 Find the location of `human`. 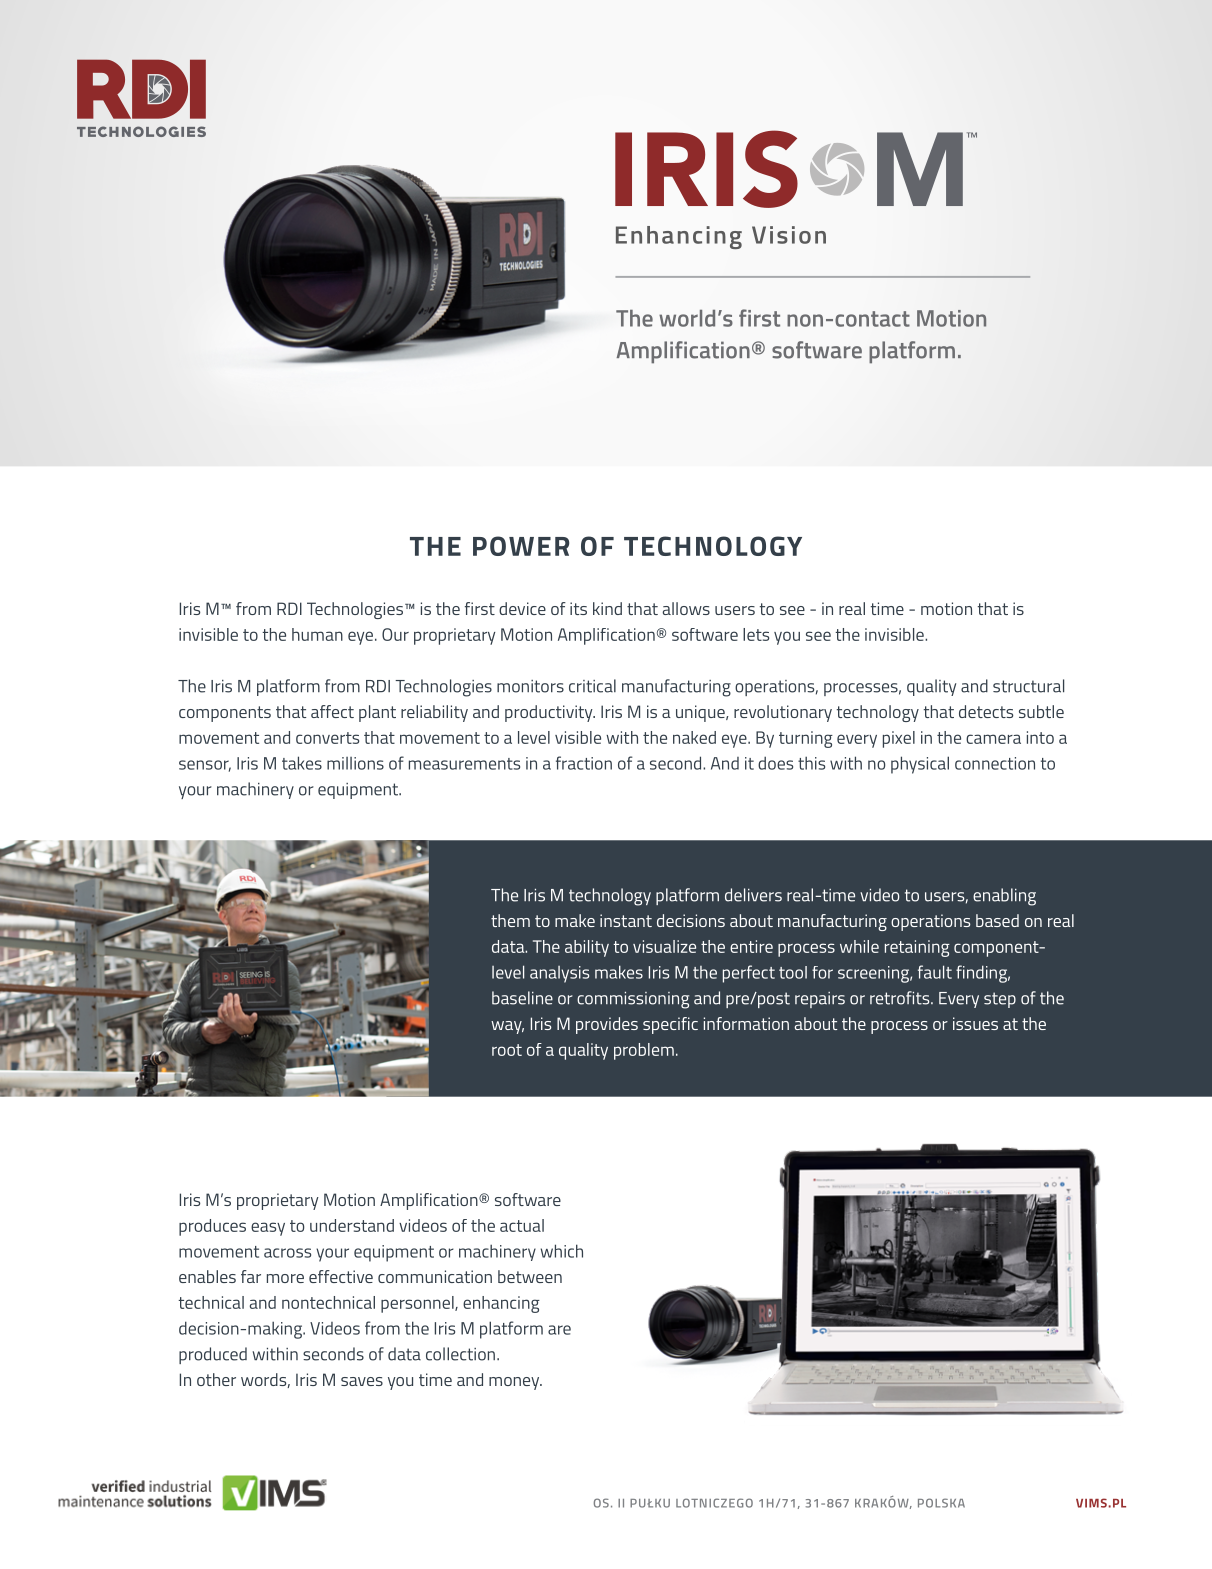

human is located at coordinates (317, 634).
